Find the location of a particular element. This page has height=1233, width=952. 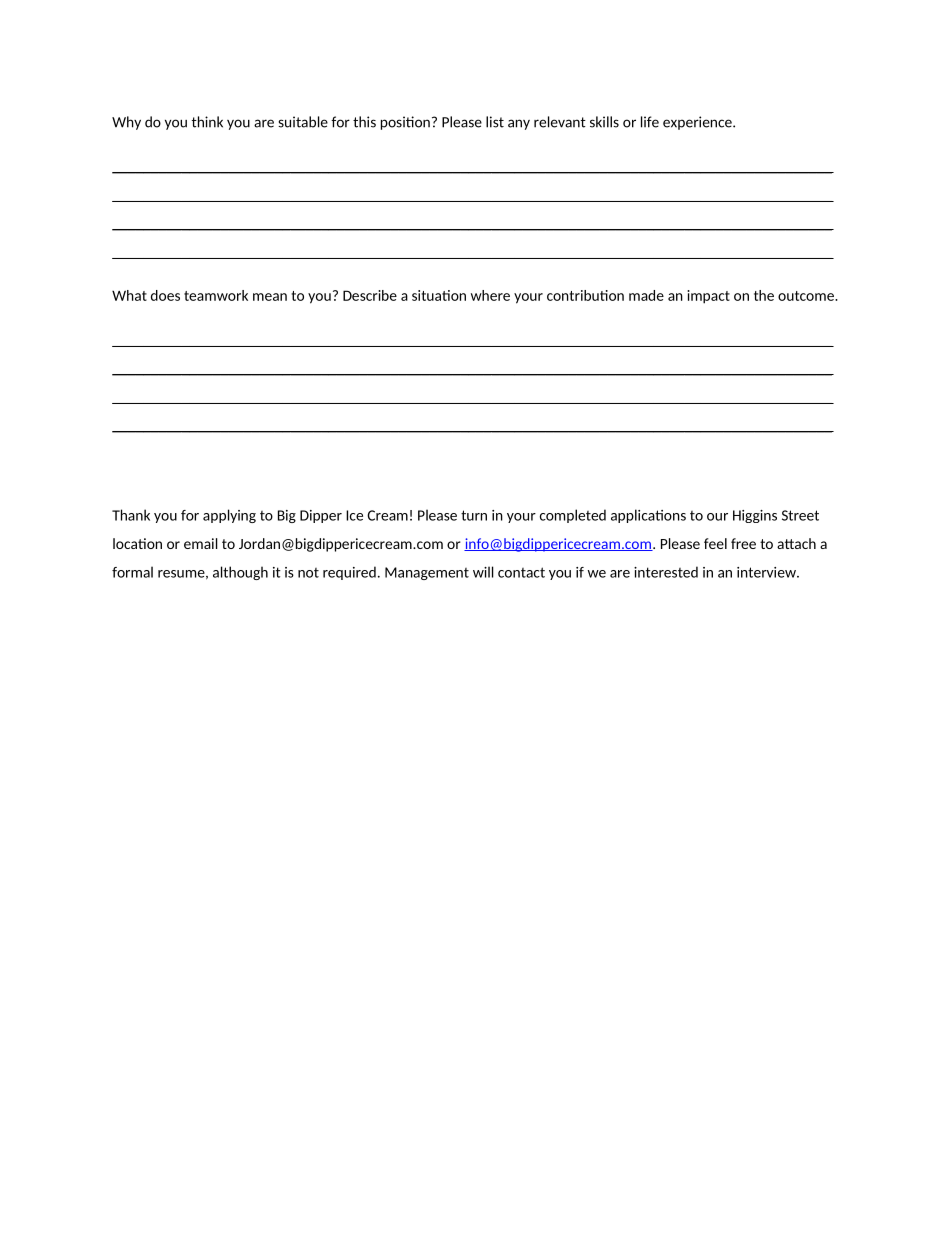

email is located at coordinates (201, 543).
